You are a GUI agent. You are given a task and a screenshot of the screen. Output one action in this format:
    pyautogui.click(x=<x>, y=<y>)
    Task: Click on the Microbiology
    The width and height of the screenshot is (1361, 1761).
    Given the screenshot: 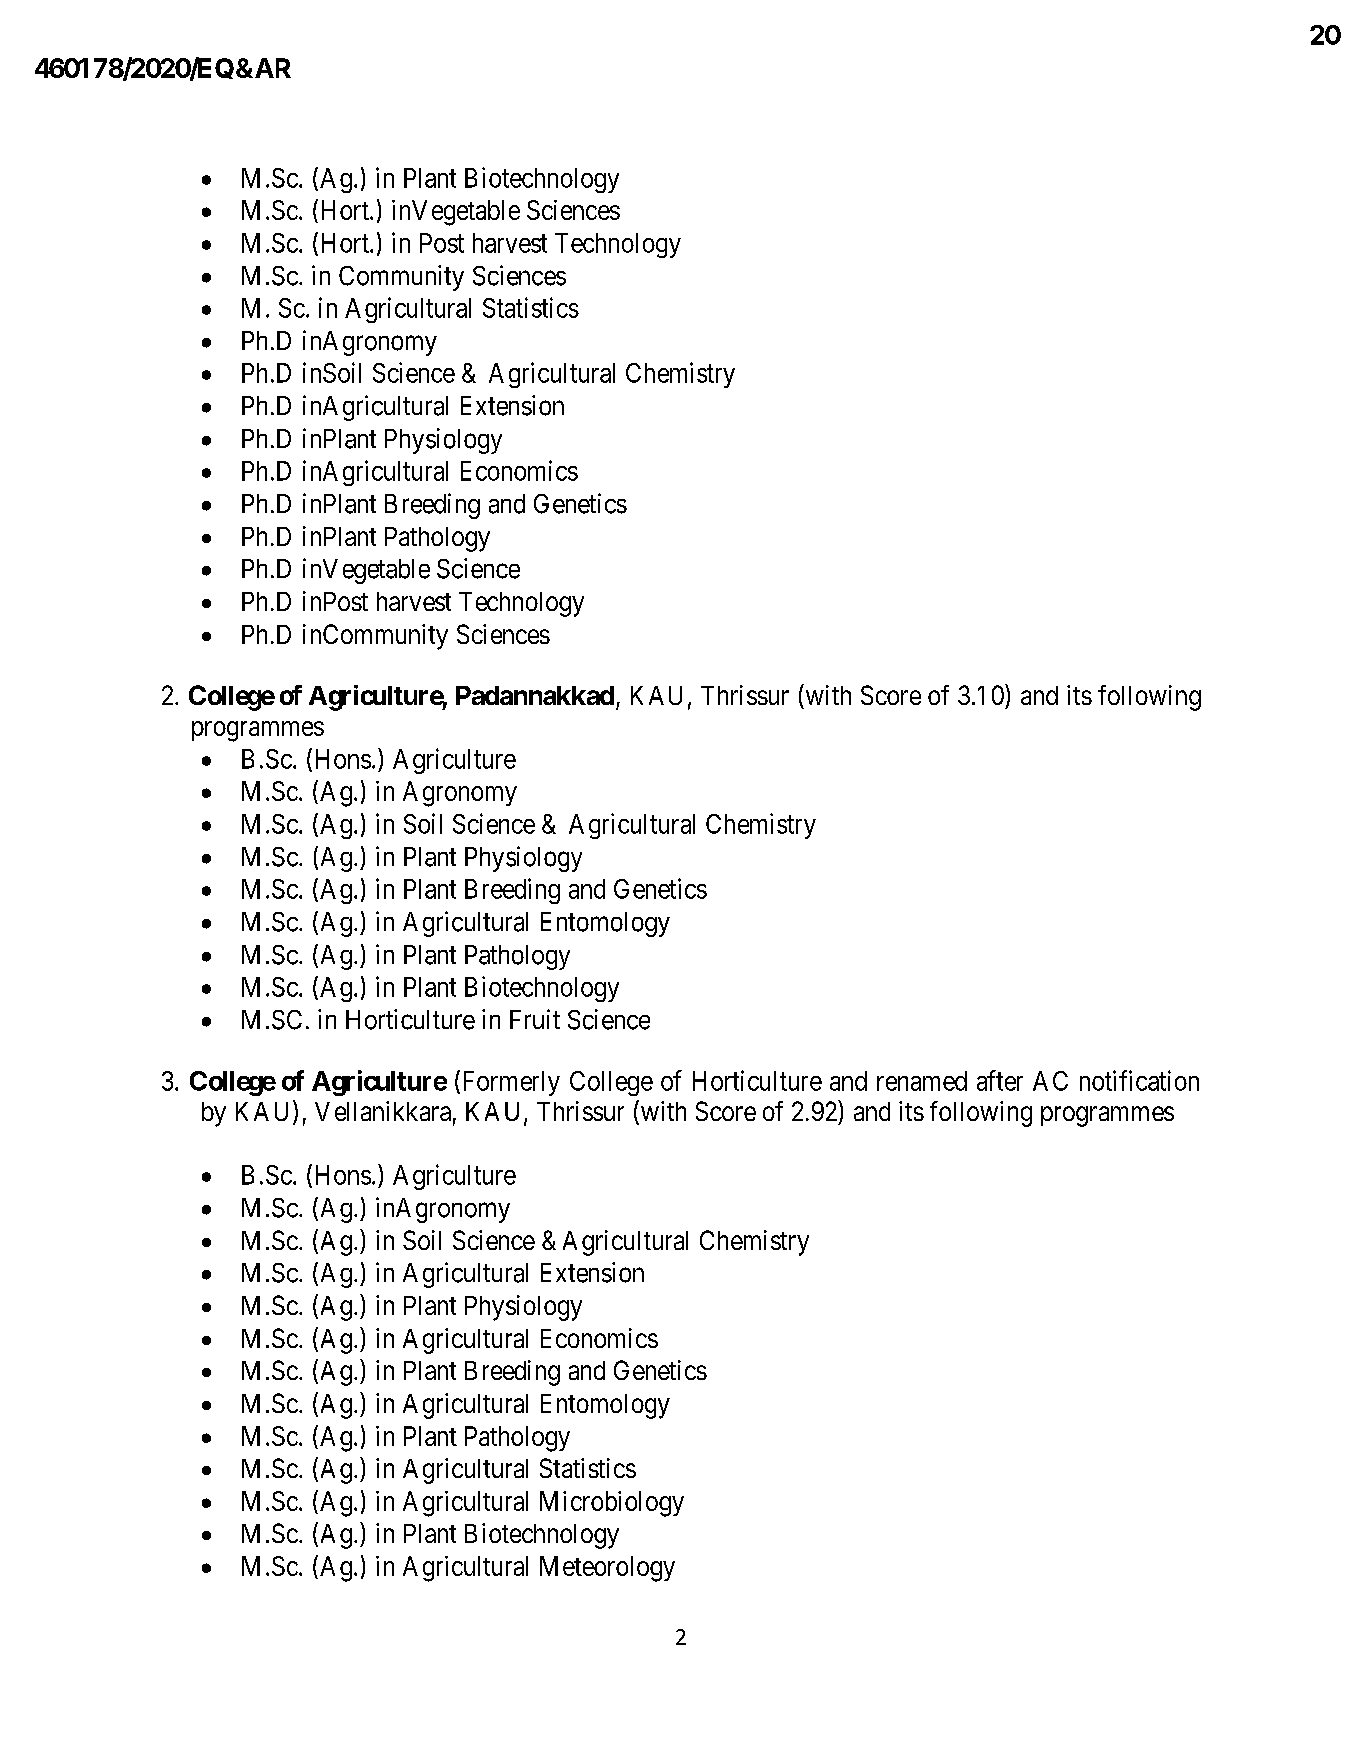 What is the action you would take?
    pyautogui.click(x=612, y=1504)
